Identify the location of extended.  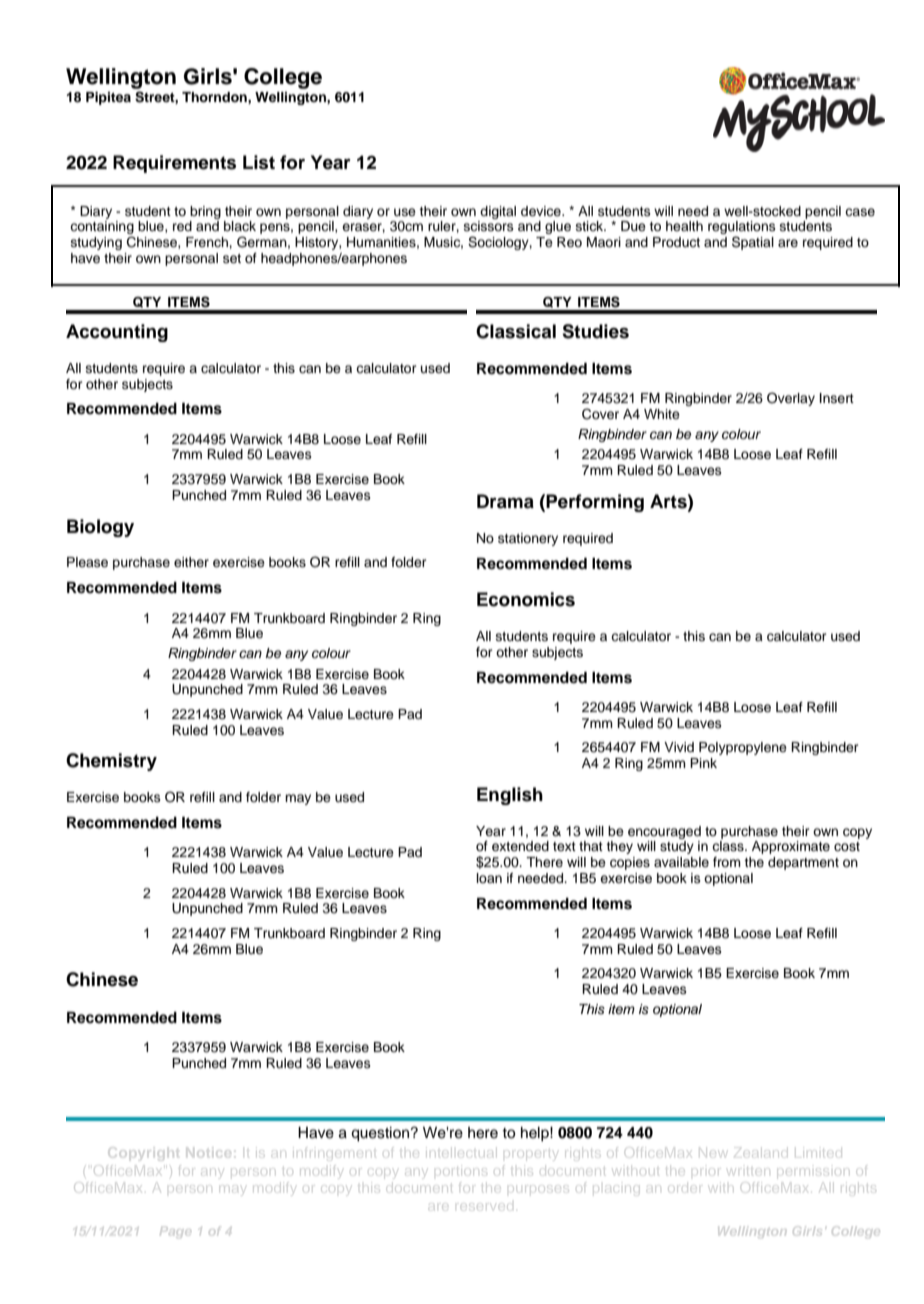
(520, 846).
